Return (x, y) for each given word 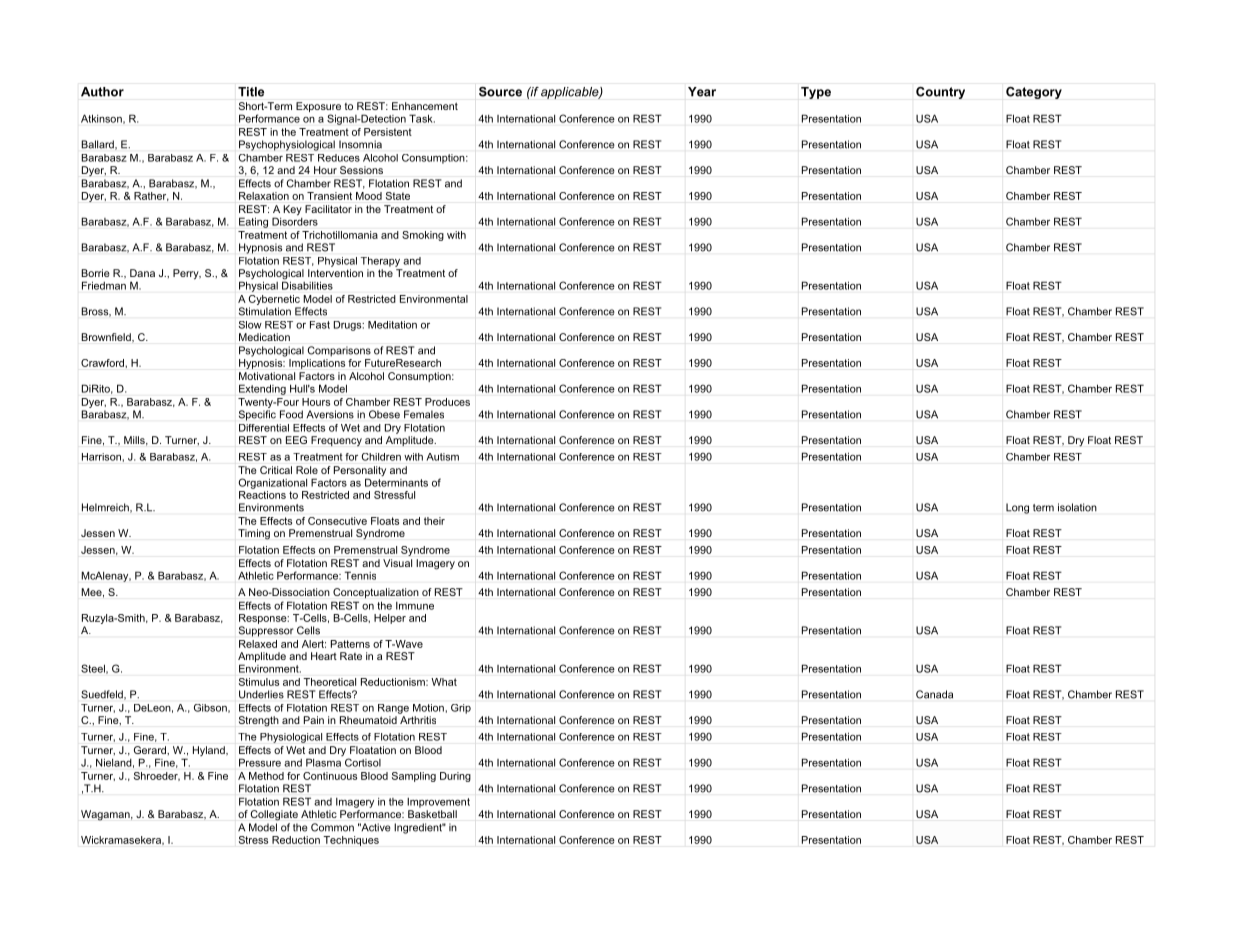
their (434, 521)
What (444, 682)
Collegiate (274, 815)
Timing (254, 534)
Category (1034, 93)
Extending (262, 389)
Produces (447, 402)
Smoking (423, 236)
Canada (934, 694)
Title (251, 92)
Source (500, 92)
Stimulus (259, 682)
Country (940, 93)
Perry (187, 274)
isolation (1077, 507)
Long (1017, 508)
